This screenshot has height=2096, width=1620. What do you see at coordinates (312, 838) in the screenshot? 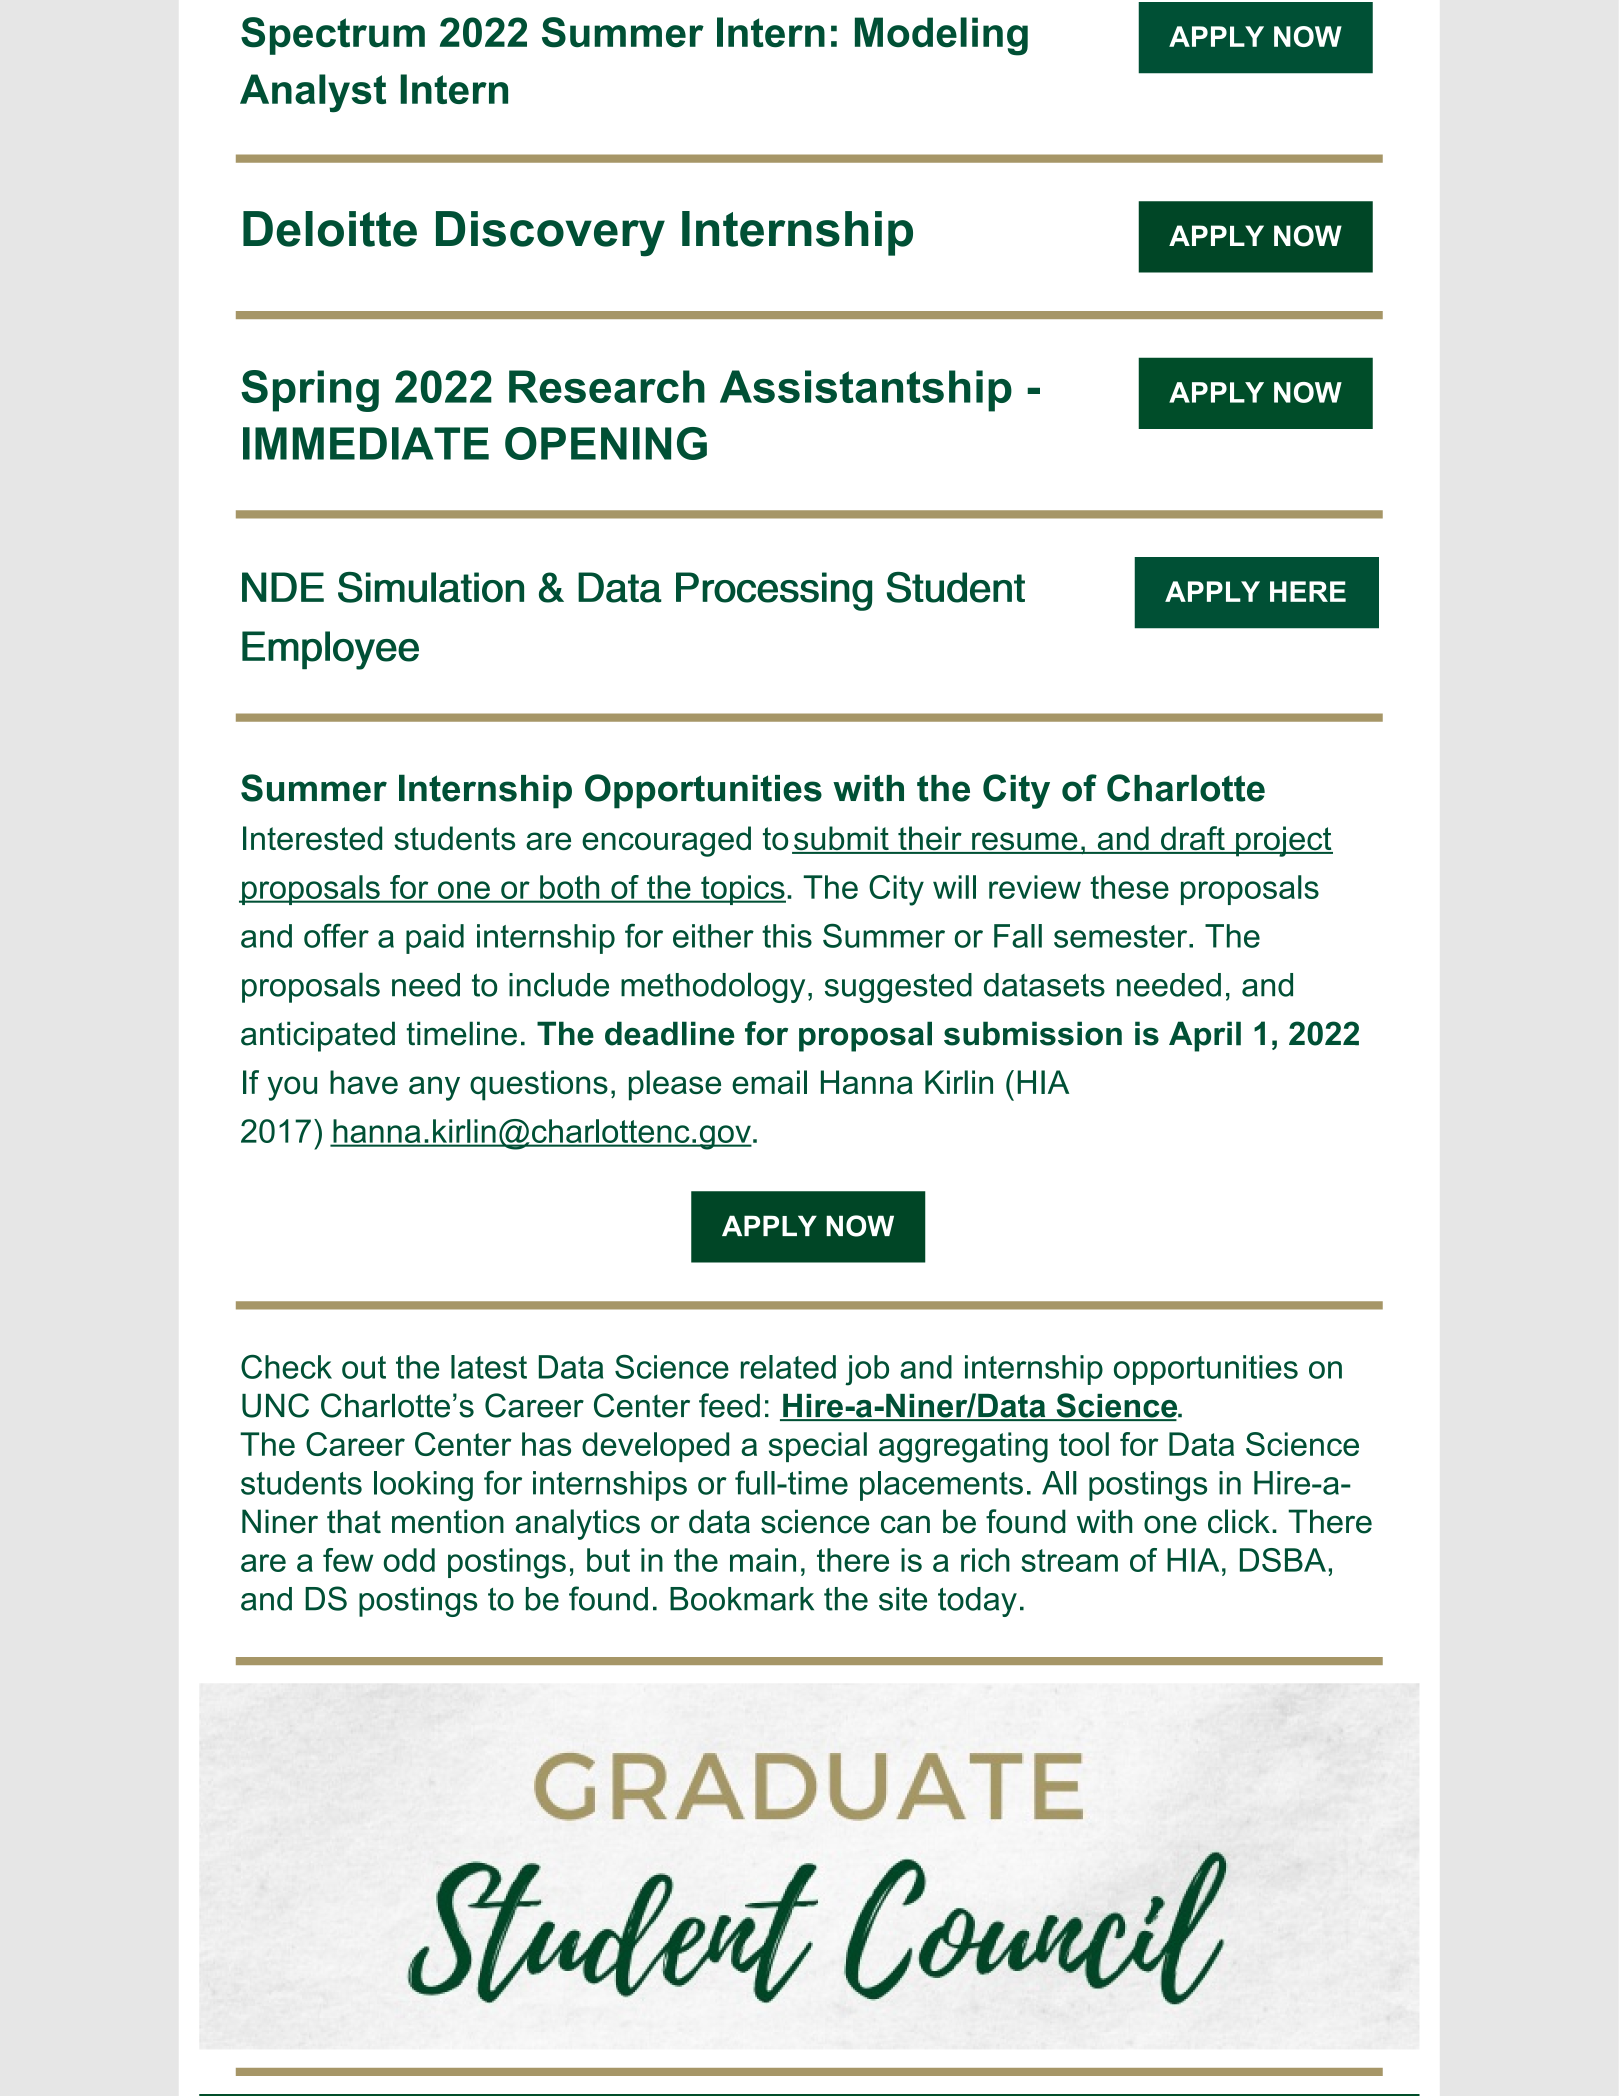
I see `Interested` at bounding box center [312, 838].
